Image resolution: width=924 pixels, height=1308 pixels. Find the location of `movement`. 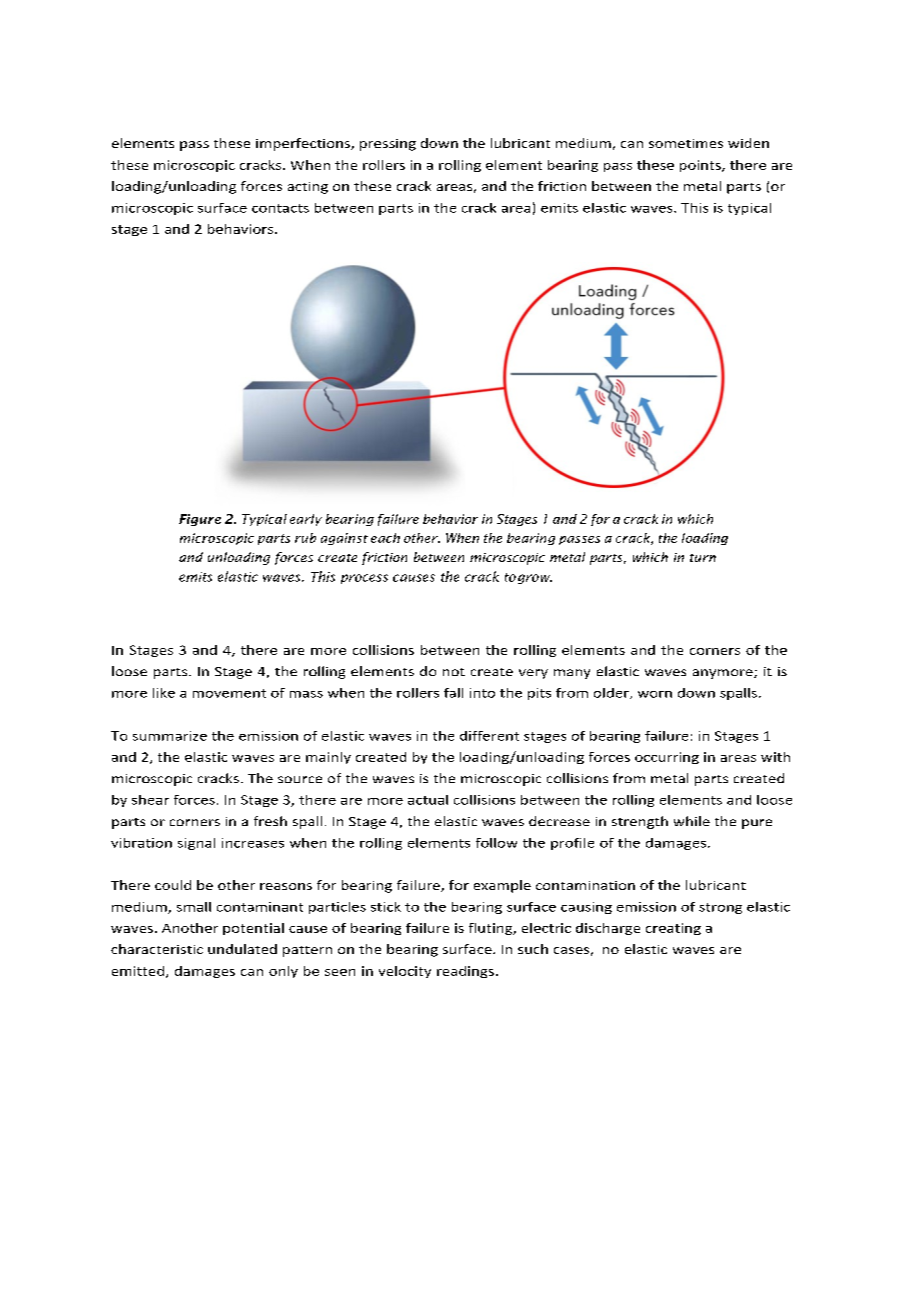

movement is located at coordinates (229, 693).
